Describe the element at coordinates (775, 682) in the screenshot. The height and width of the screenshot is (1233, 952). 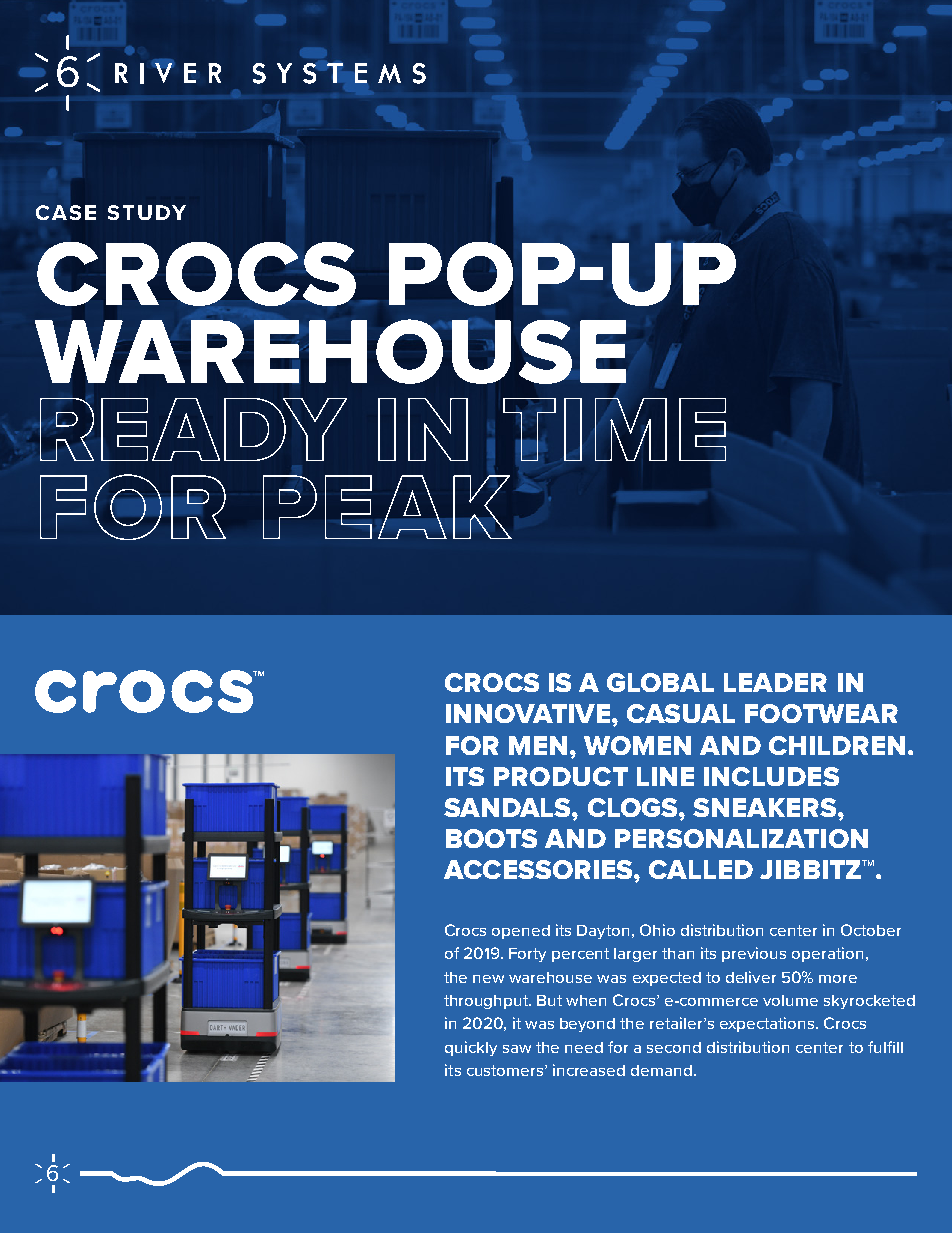
I see `LEADER` at that location.
